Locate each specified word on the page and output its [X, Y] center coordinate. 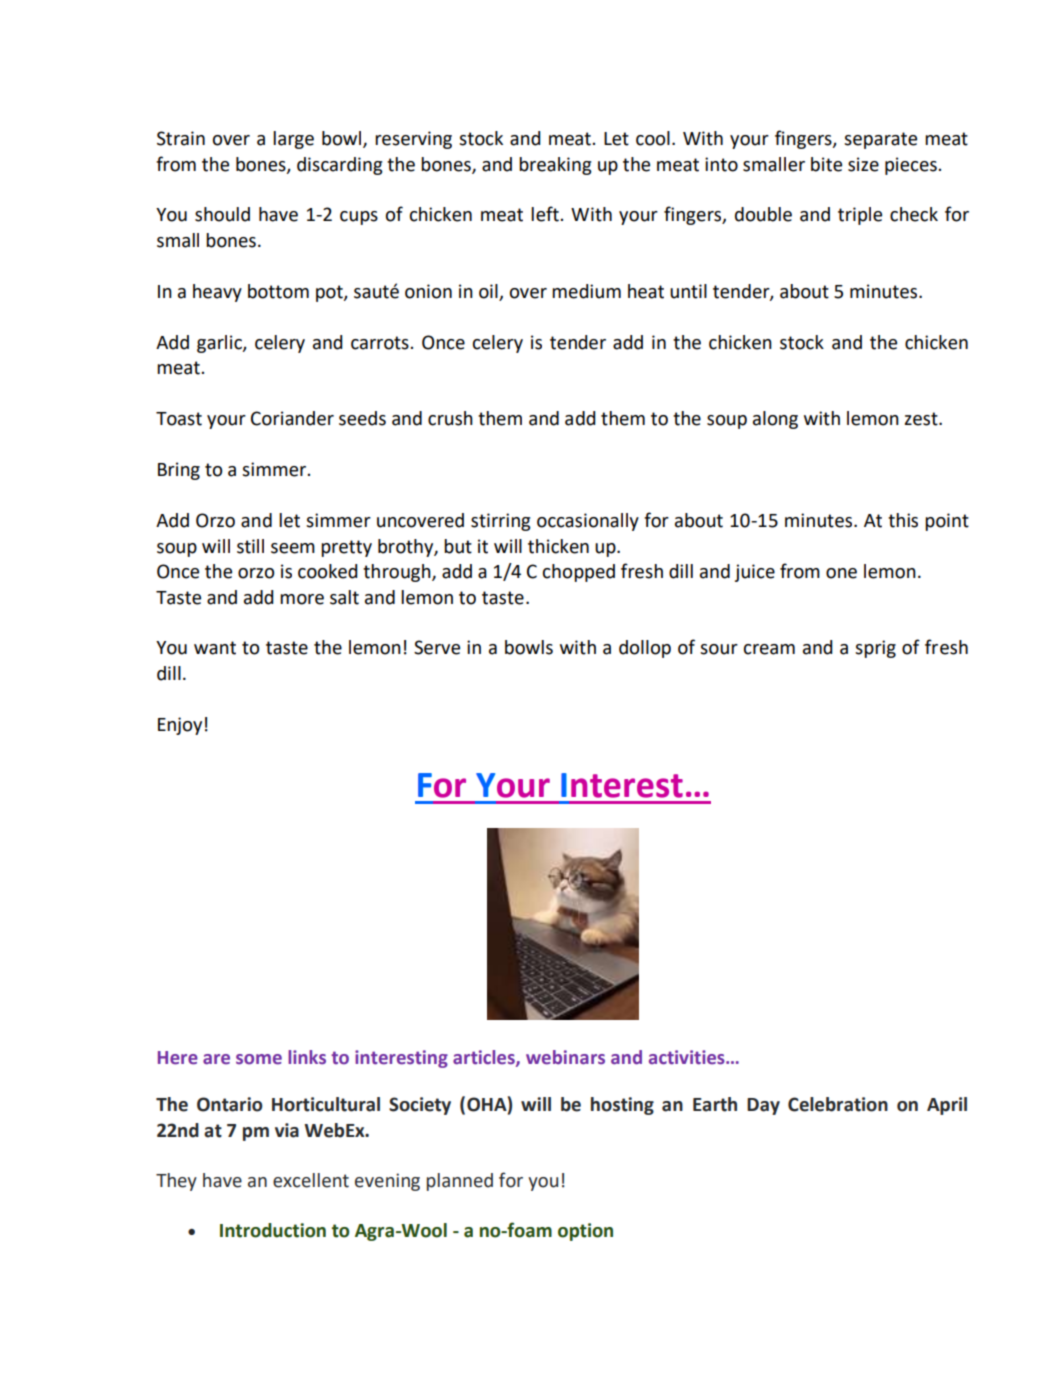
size [863, 164]
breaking [555, 166]
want [215, 648]
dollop [645, 649]
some [259, 1059]
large [293, 140]
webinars [565, 1057]
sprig [875, 649]
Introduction [273, 1230]
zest [922, 419]
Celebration [838, 1104]
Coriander [292, 418]
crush [450, 418]
